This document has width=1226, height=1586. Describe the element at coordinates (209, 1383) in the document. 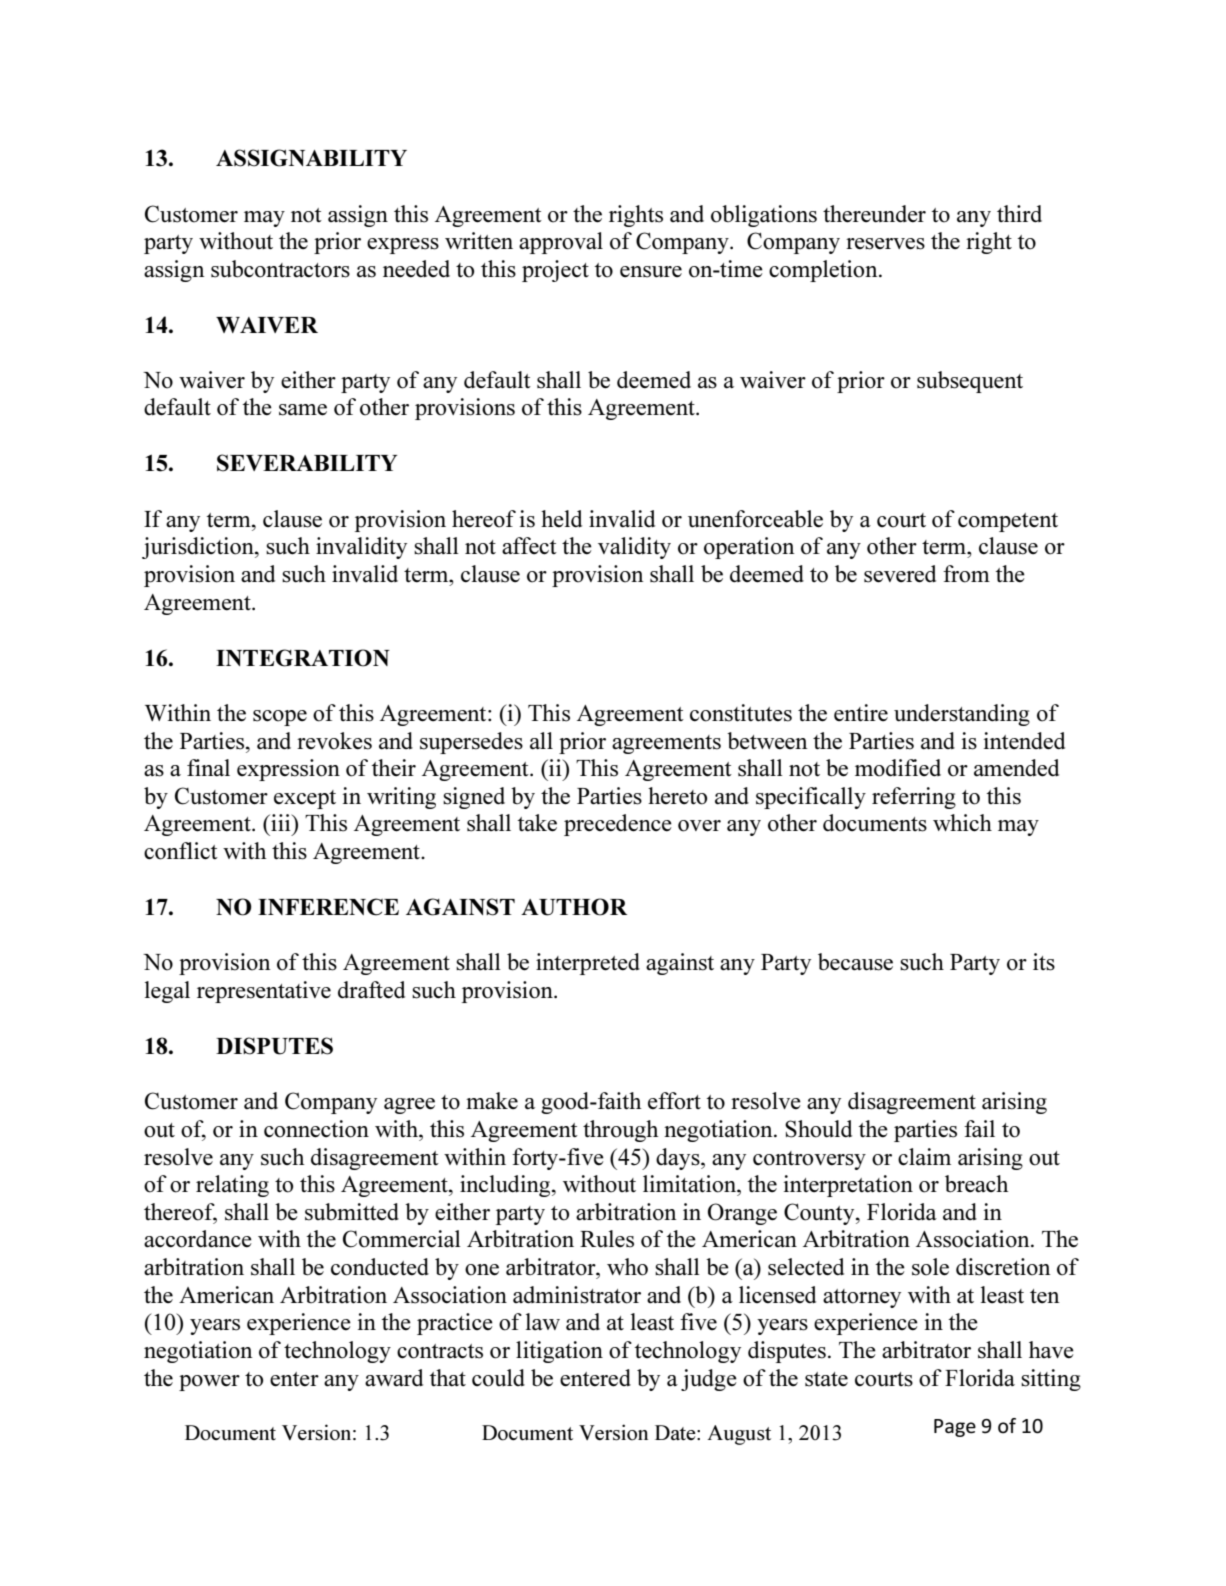

I see `power` at that location.
